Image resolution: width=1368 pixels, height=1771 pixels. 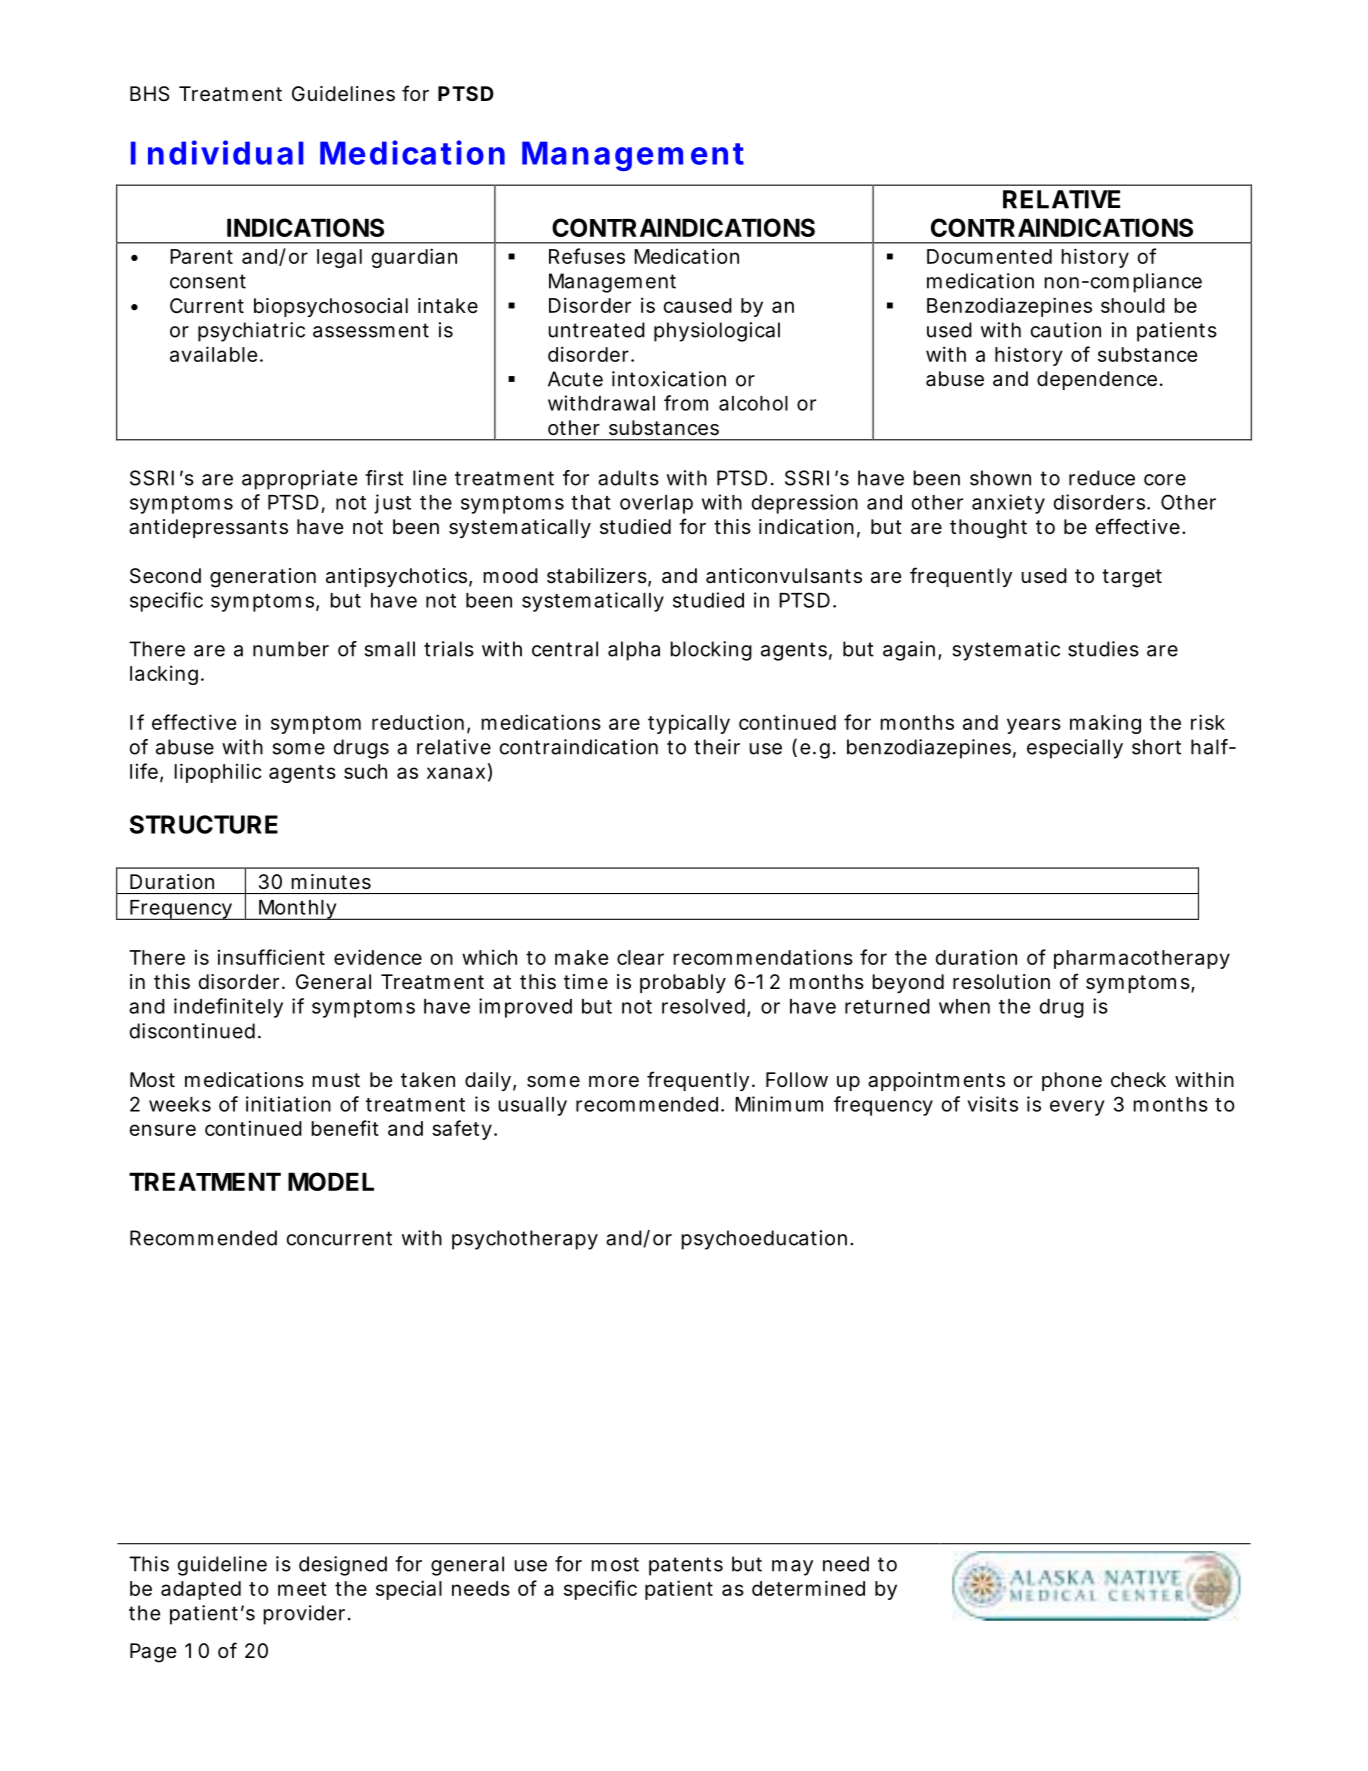 I want to click on legal, so click(x=339, y=258).
